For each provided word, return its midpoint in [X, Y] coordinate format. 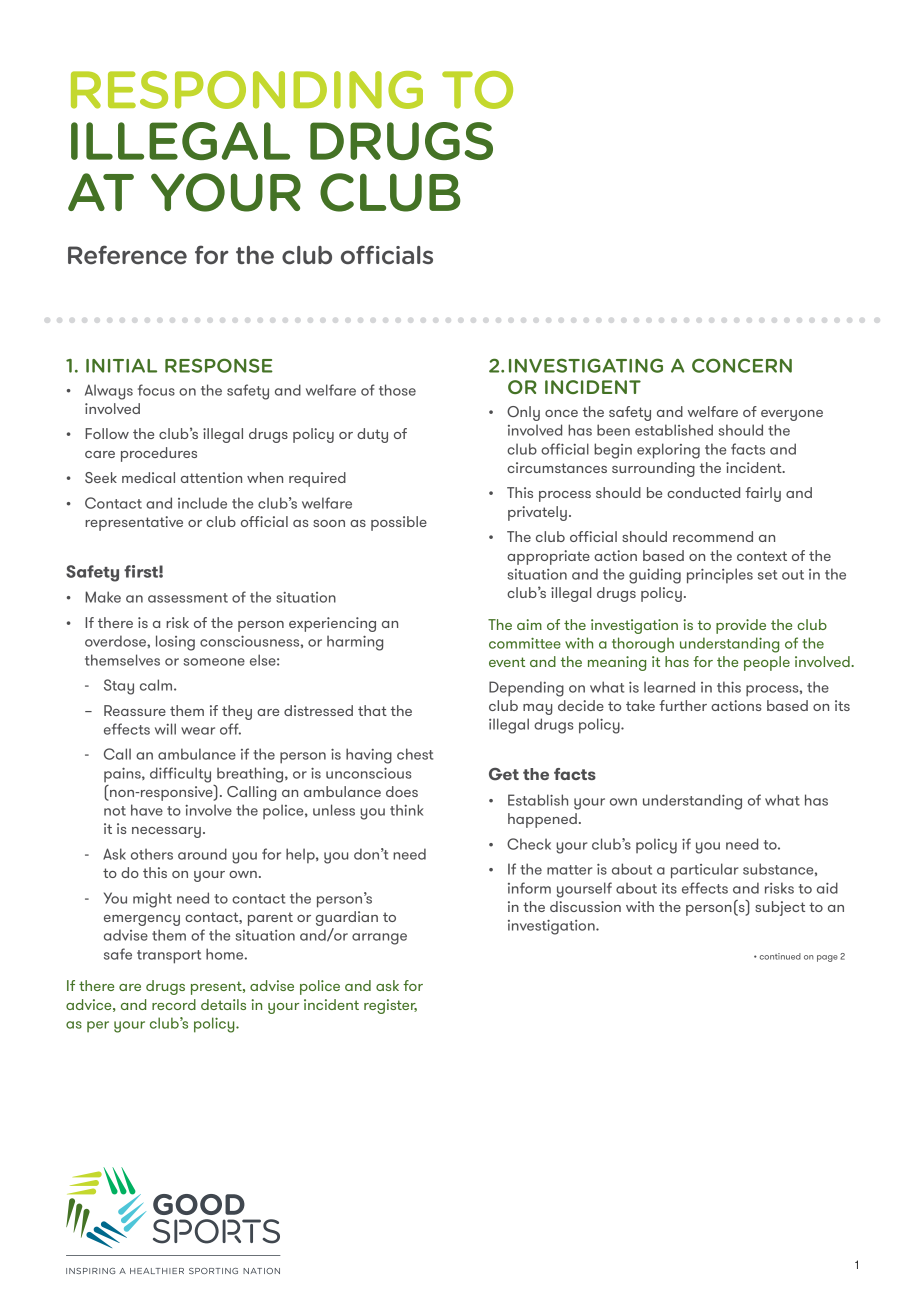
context [762, 556]
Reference [127, 255]
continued [780, 956]
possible [399, 523]
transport [169, 957]
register [390, 1006]
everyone [792, 415]
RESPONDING [247, 90]
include [202, 503]
